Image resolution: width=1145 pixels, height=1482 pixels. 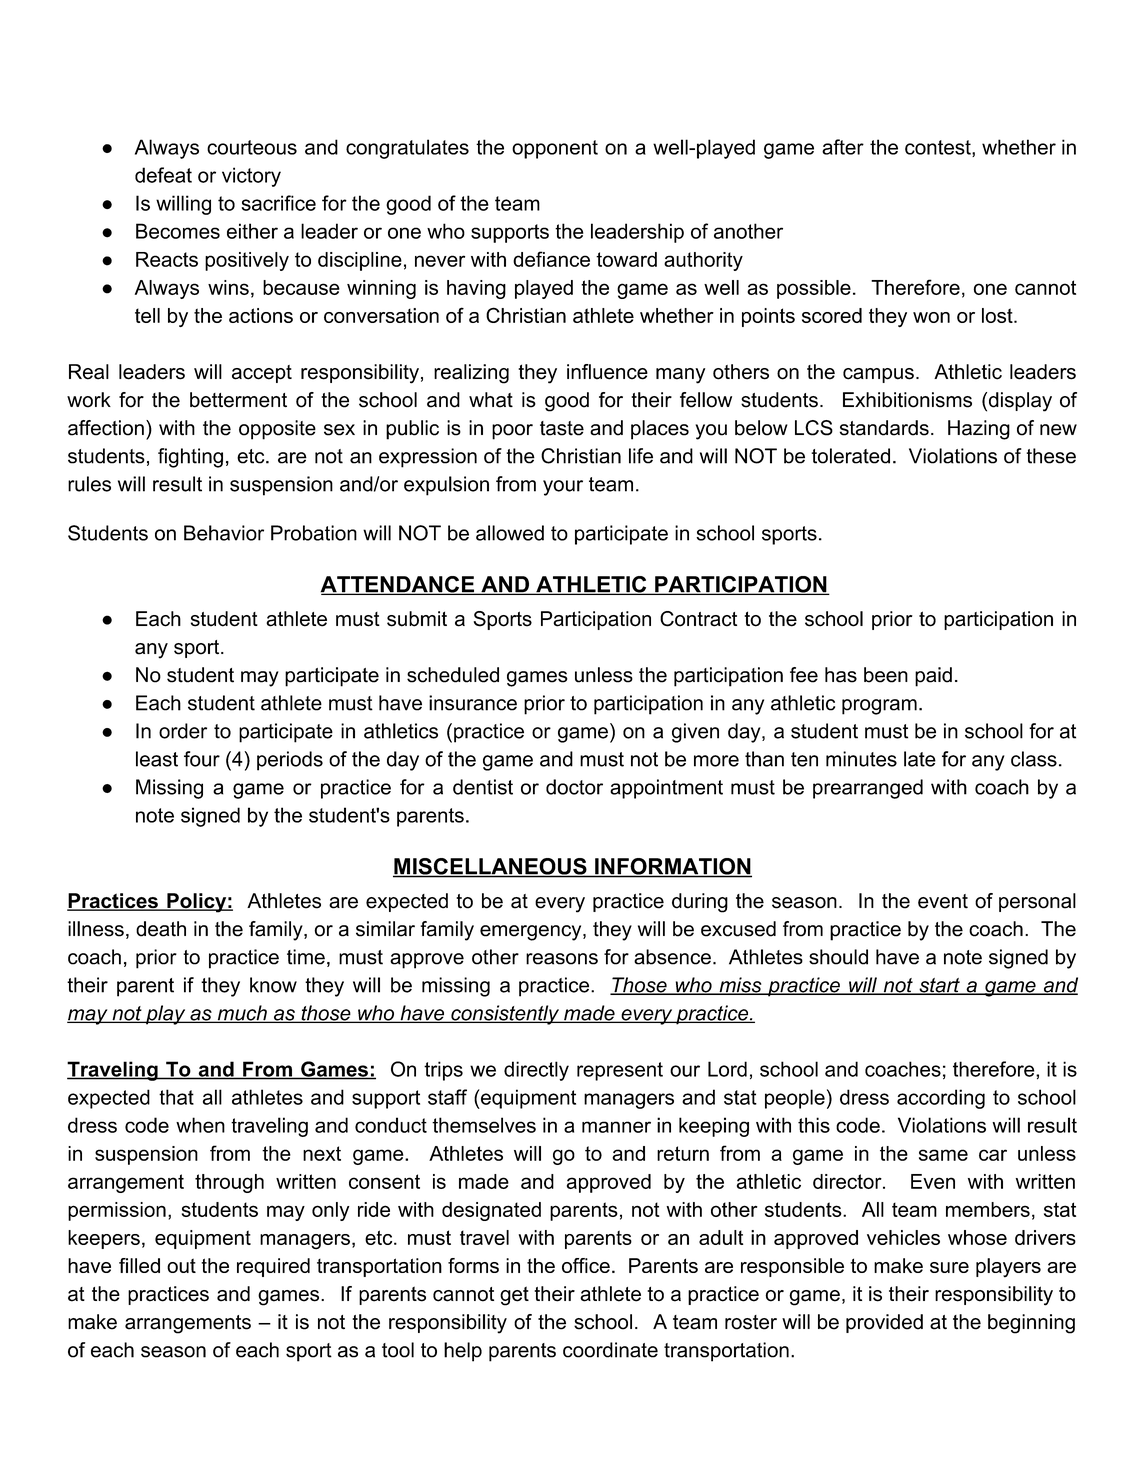 What do you see at coordinates (163, 175) in the screenshot?
I see `defeat` at bounding box center [163, 175].
